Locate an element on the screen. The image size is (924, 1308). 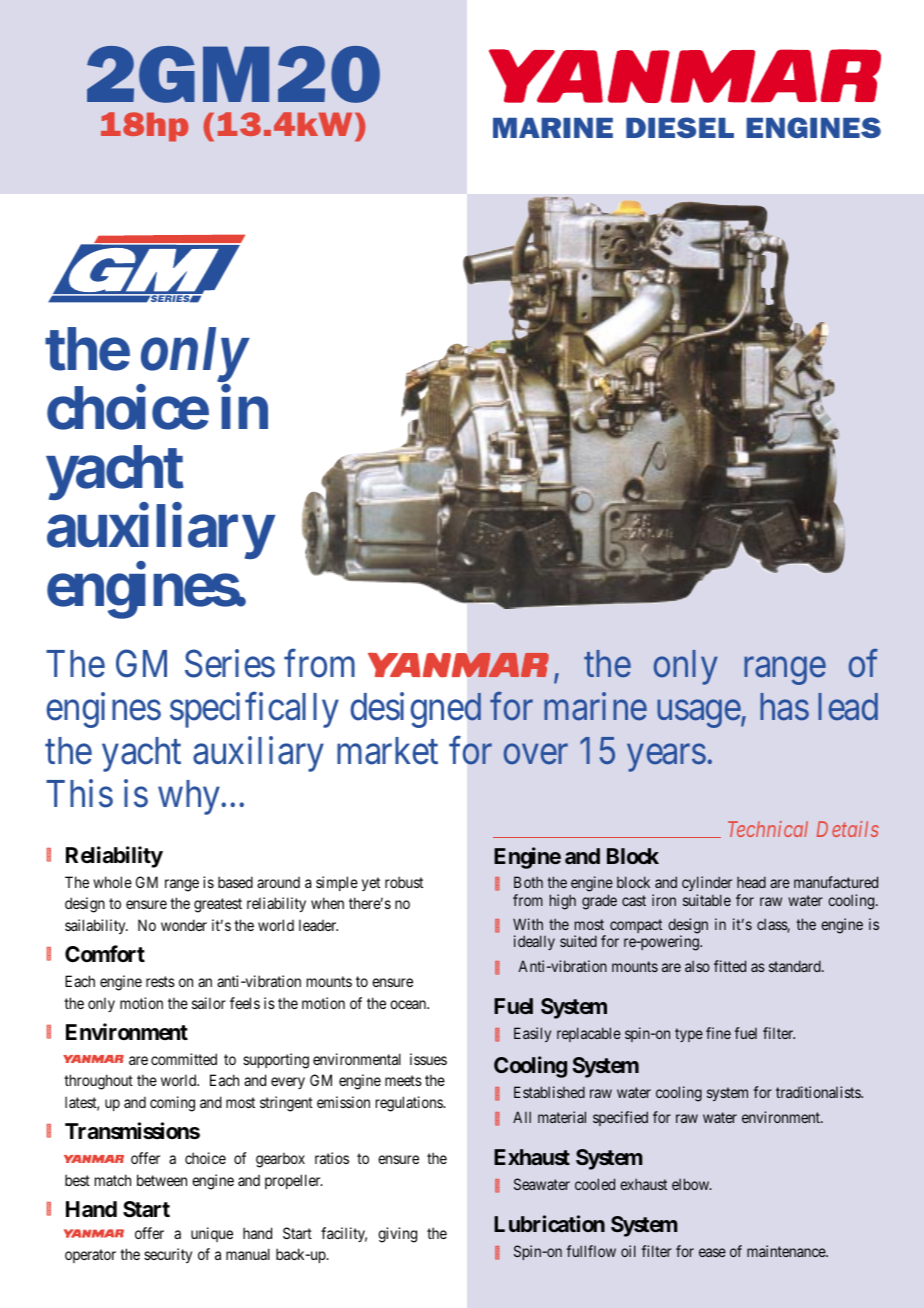
specifically is located at coordinates (254, 710).
